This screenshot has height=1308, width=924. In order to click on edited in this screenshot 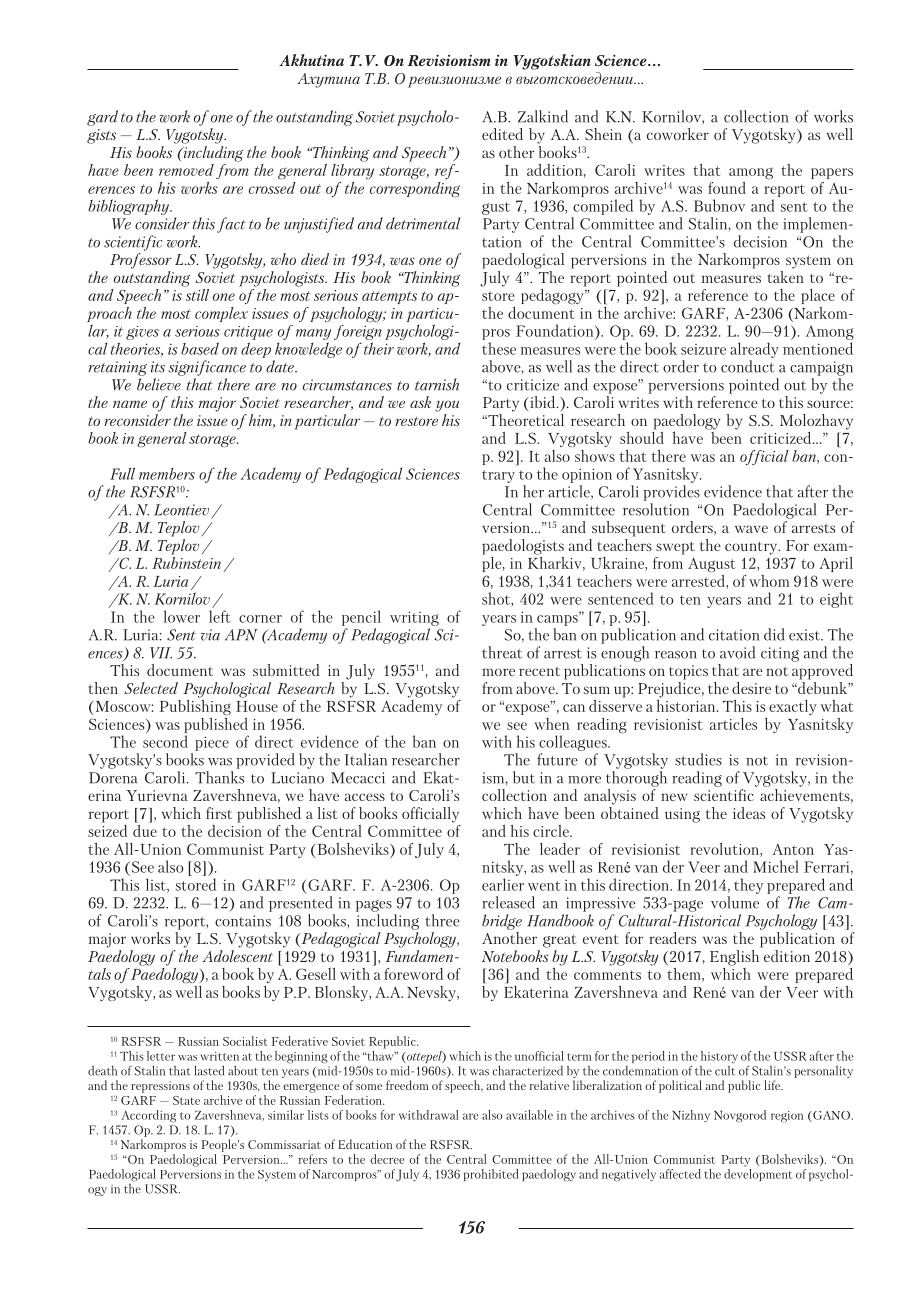, I will do `click(502, 134)`.
